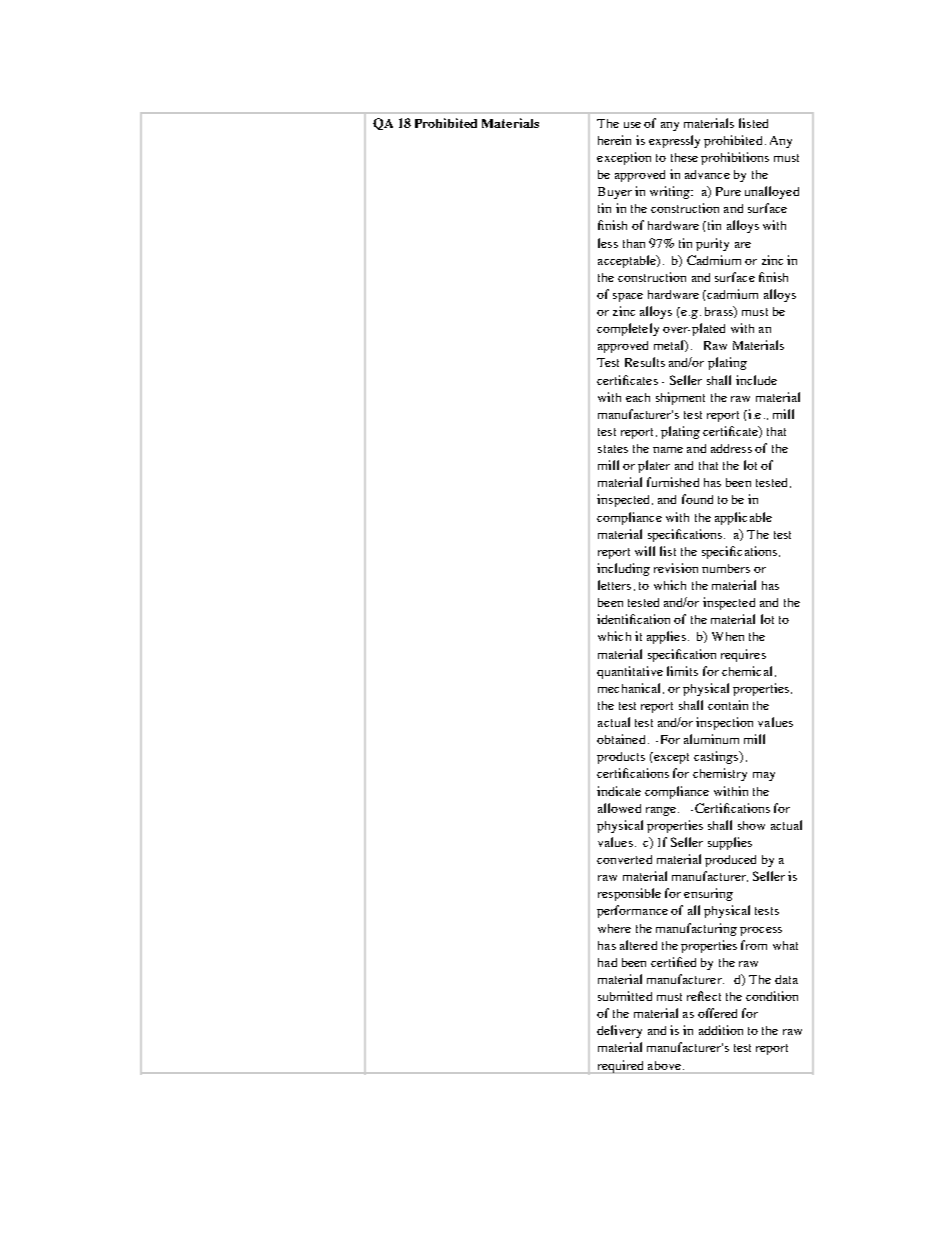 This image has height=1233, width=952. I want to click on reflect, so click(704, 996).
